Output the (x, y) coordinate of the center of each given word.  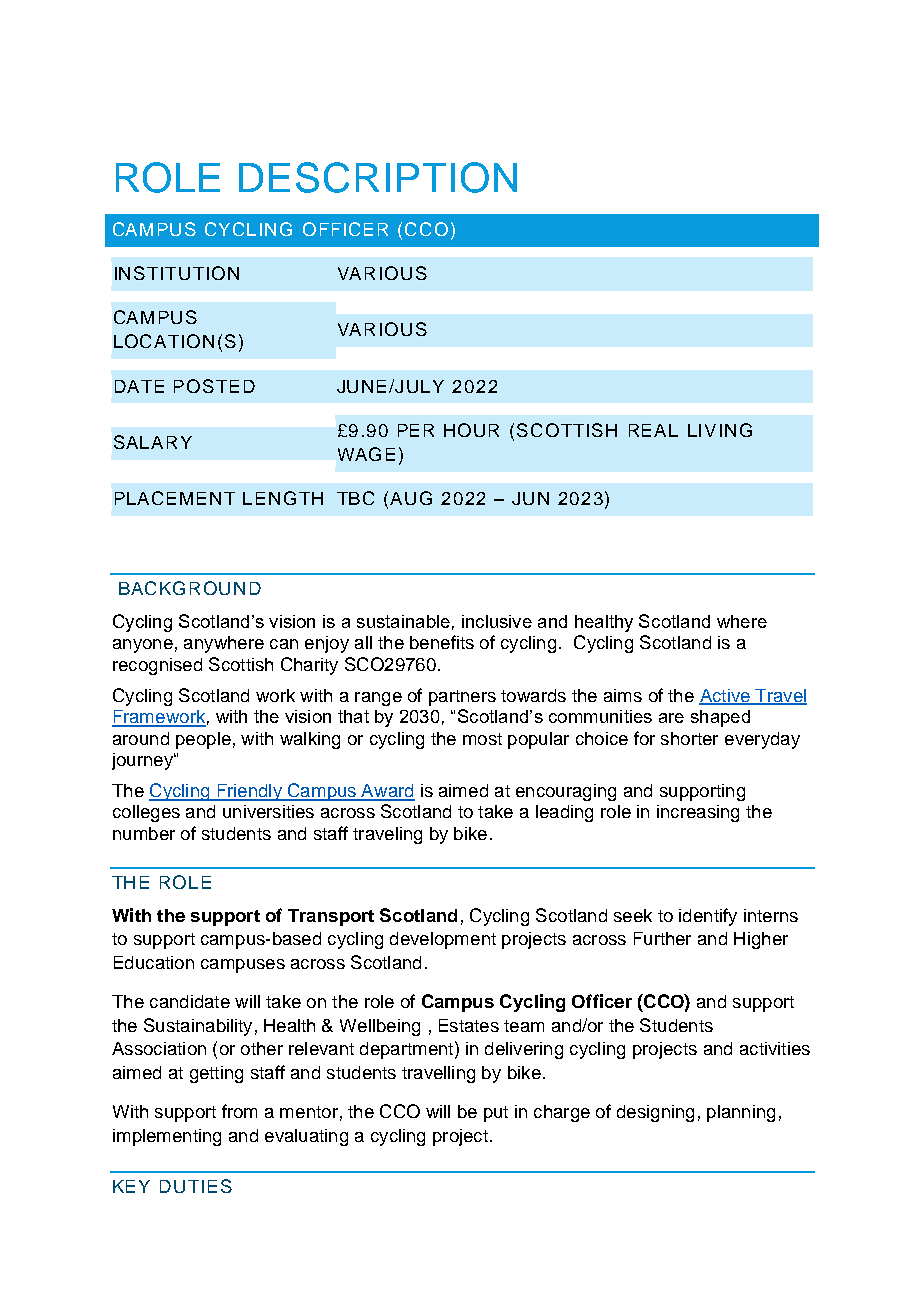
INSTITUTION (177, 273)
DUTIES (196, 1186)
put (496, 1114)
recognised (157, 666)
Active (725, 696)
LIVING (720, 430)
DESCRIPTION (378, 177)
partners (462, 698)
